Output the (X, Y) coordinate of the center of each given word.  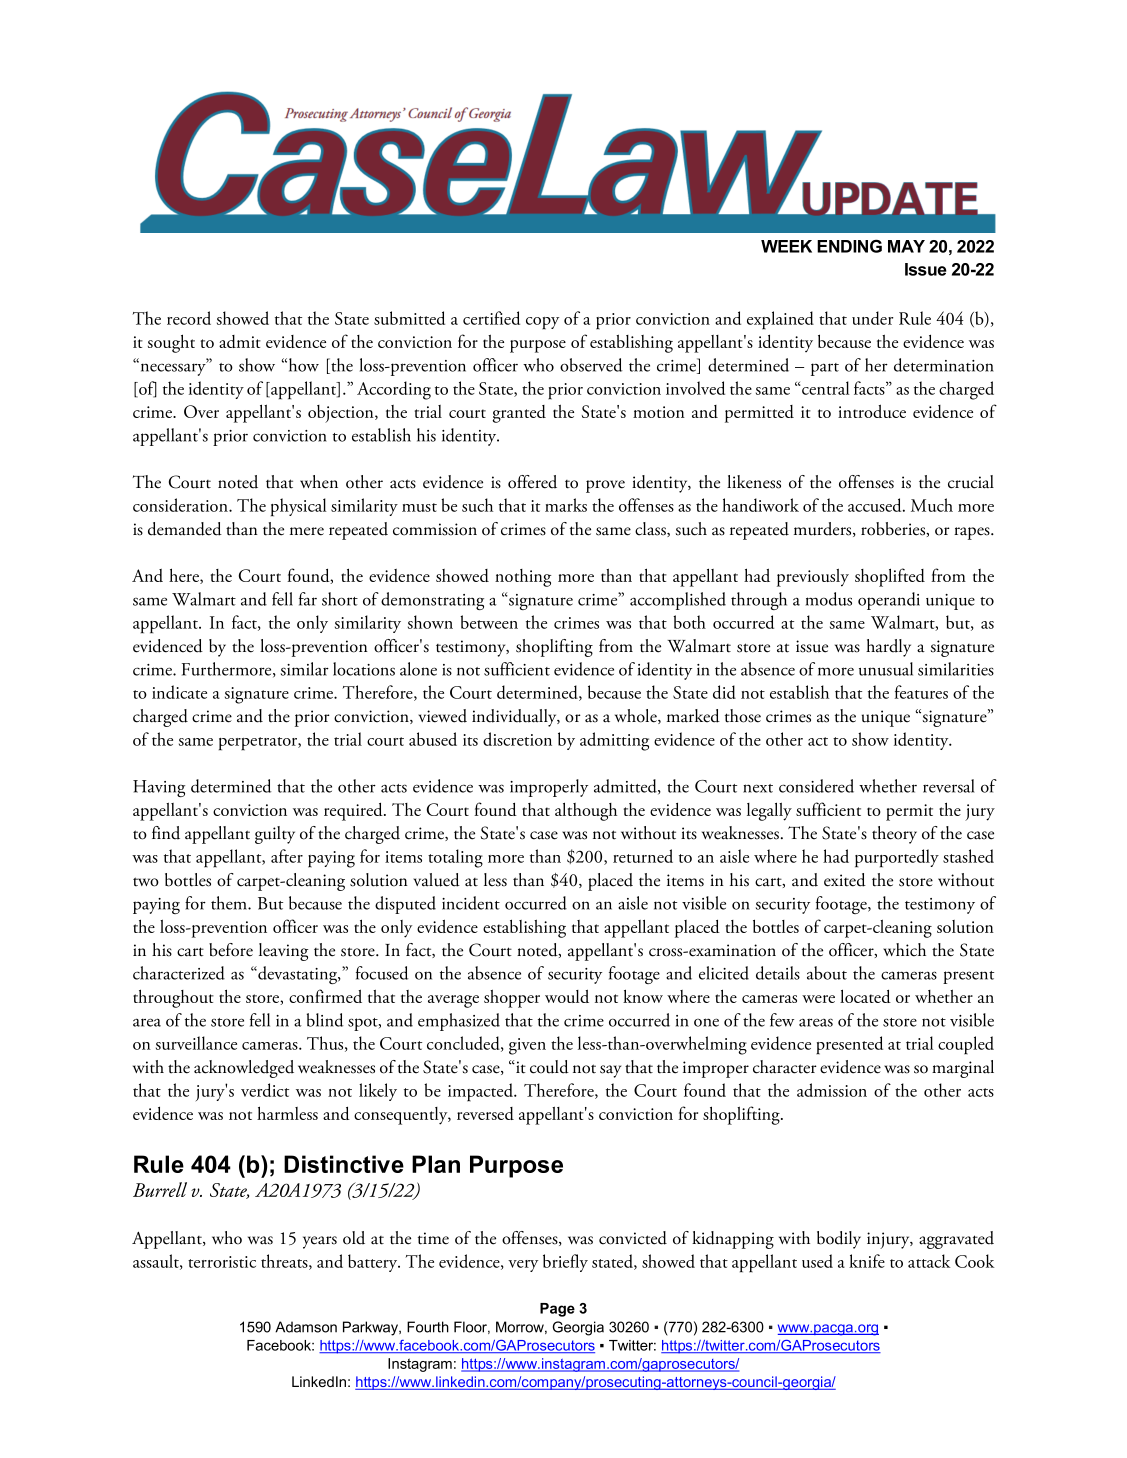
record (189, 318)
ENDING (849, 246)
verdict (265, 1090)
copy (542, 323)
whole (637, 716)
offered (532, 482)
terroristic (222, 1262)
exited (845, 880)
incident (471, 903)
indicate (179, 692)
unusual (886, 669)
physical (298, 507)
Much (932, 505)
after (287, 856)
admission (832, 1090)
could (549, 1067)
